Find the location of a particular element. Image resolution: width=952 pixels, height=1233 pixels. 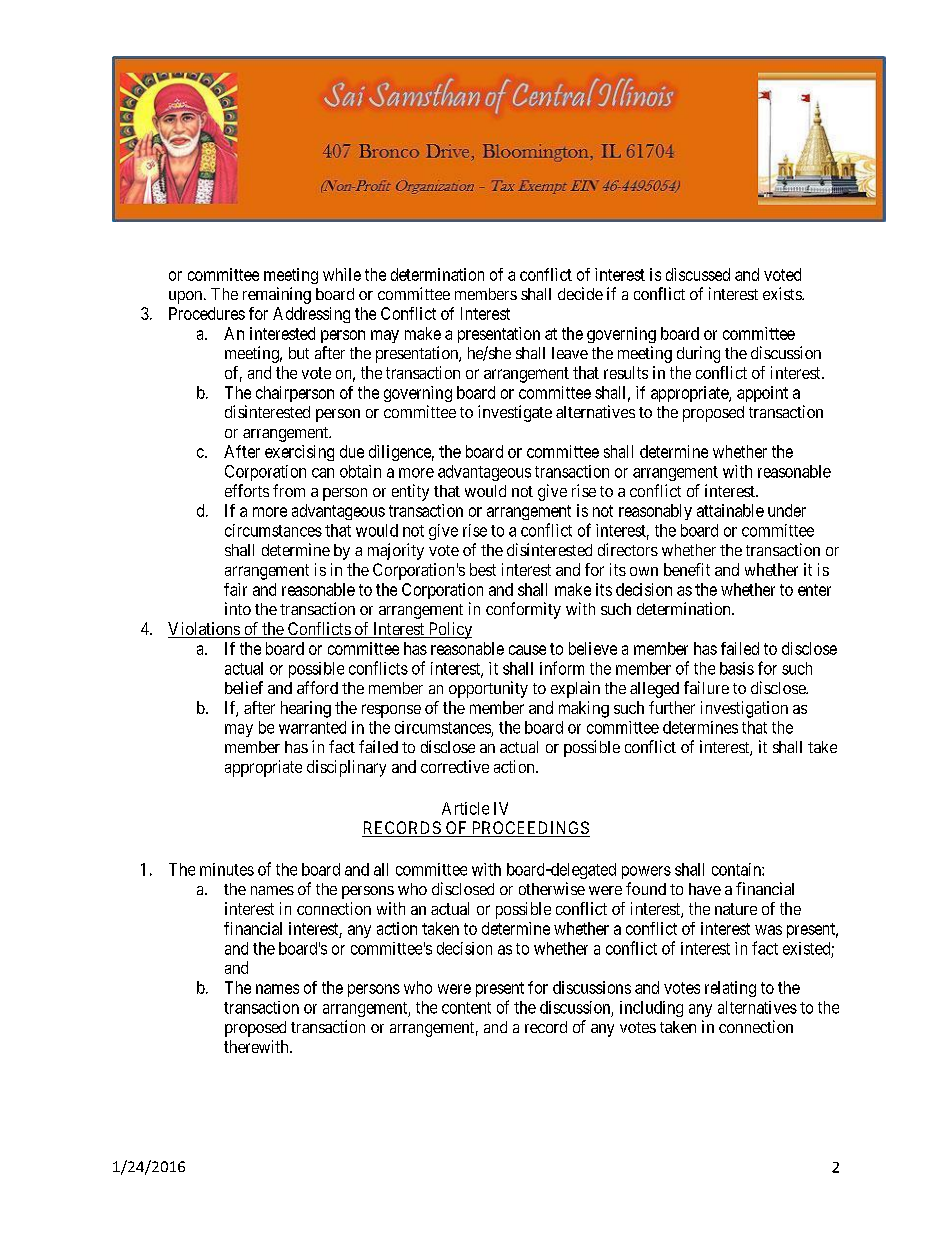

exists is located at coordinates (783, 293).
